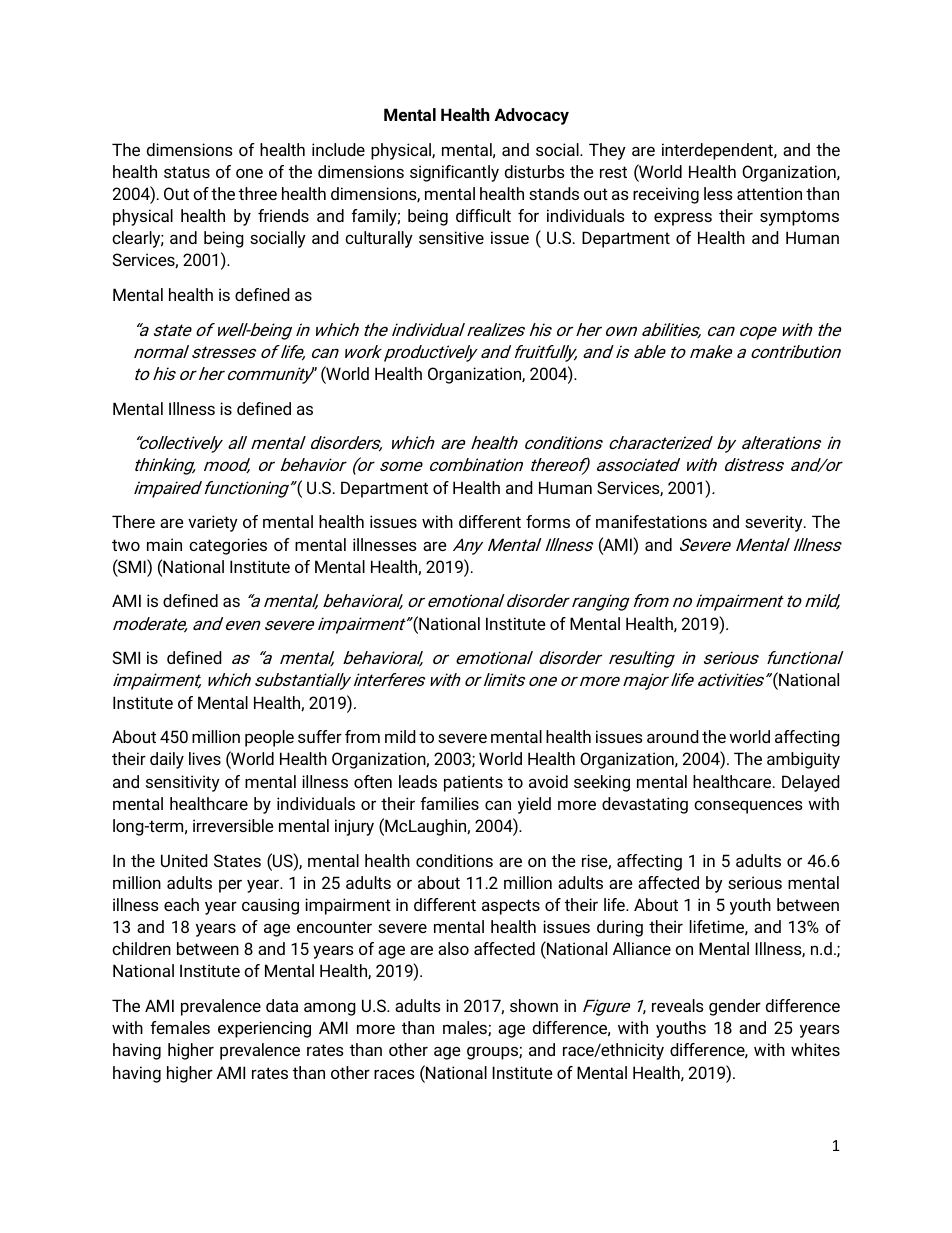  What do you see at coordinates (548, 521) in the screenshot?
I see `forms` at bounding box center [548, 521].
